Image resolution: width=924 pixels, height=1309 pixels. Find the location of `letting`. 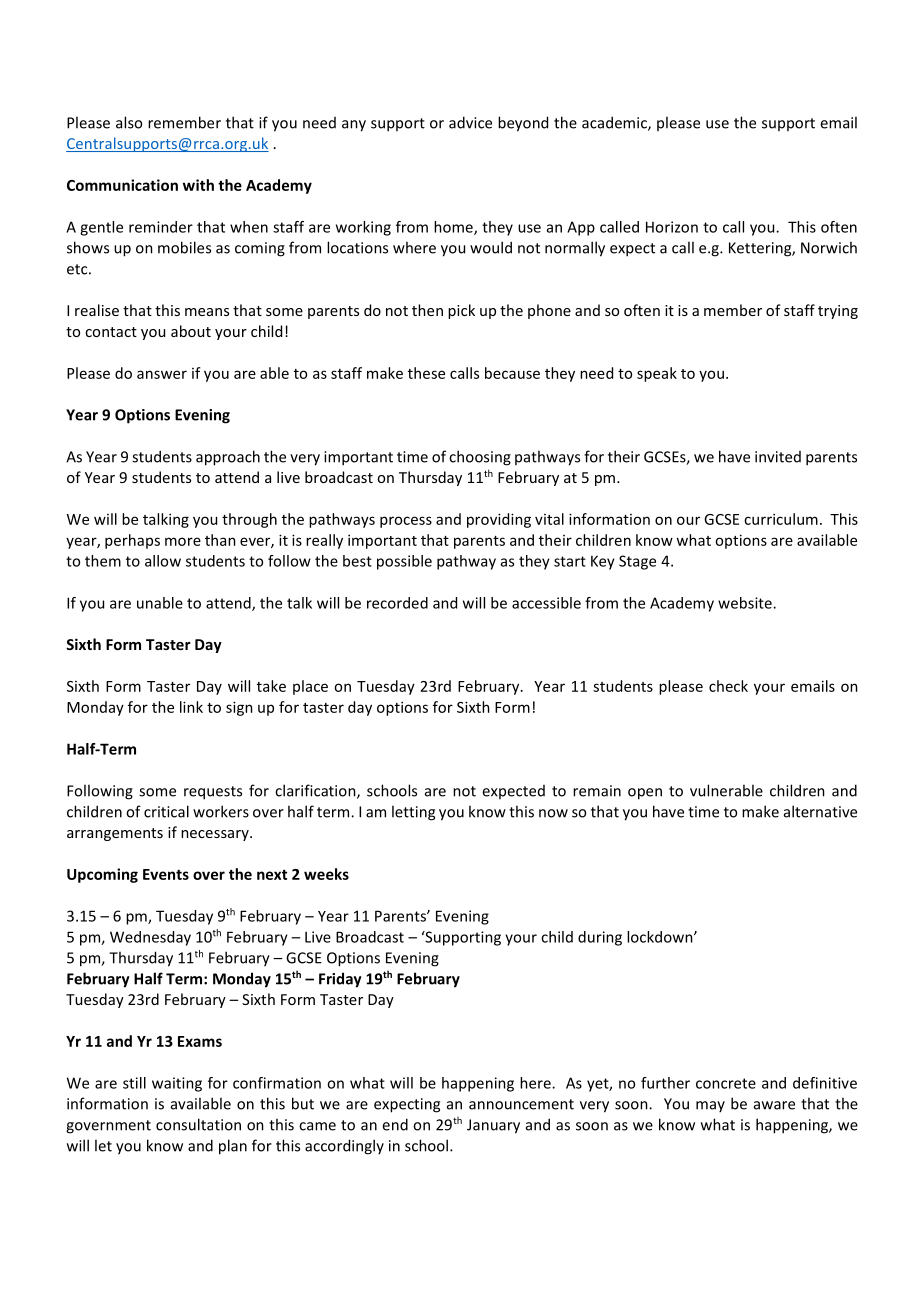

letting is located at coordinates (413, 813).
